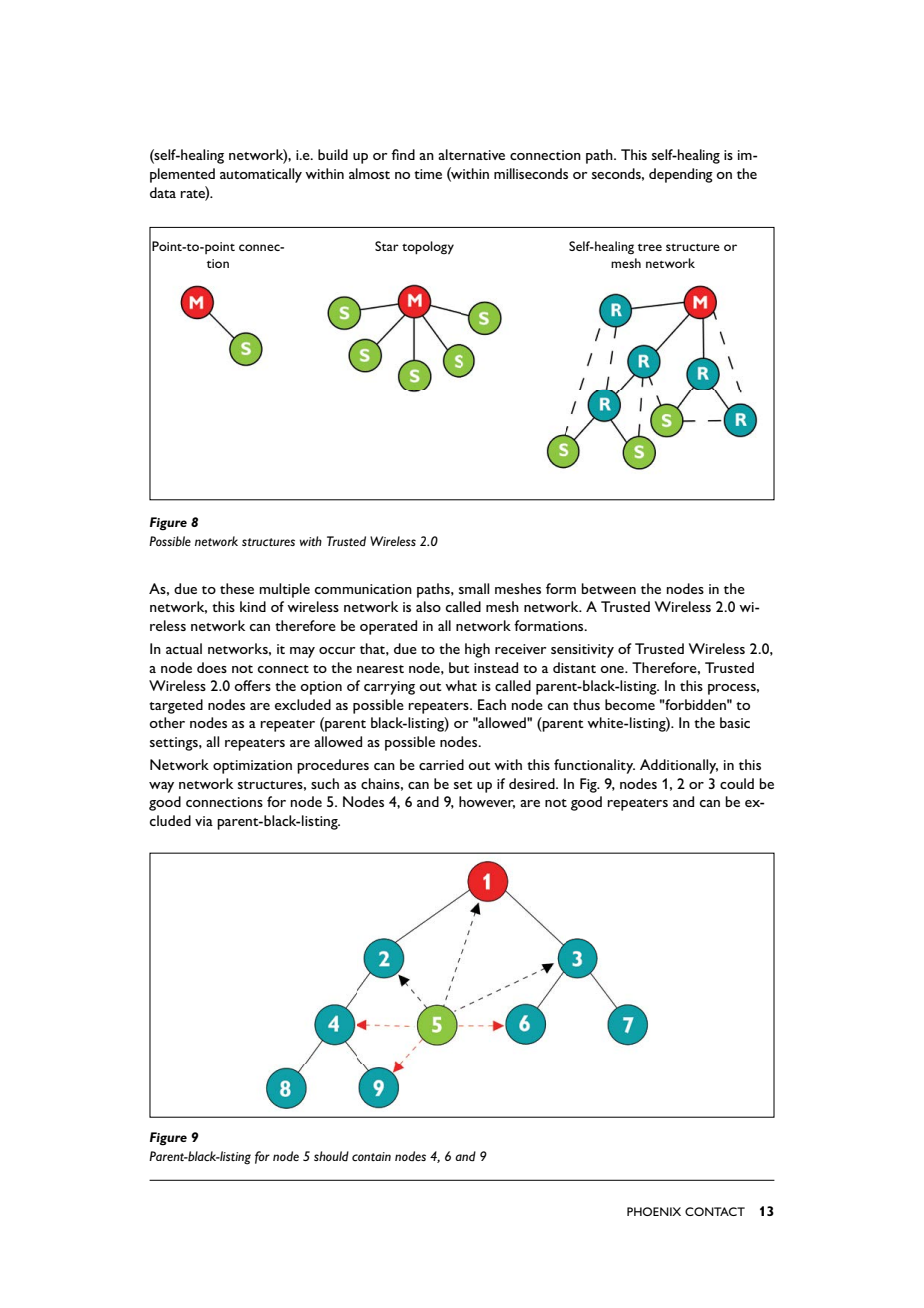 This image has width=924, height=1308. What do you see at coordinates (608, 588) in the image?
I see `between` at bounding box center [608, 588].
